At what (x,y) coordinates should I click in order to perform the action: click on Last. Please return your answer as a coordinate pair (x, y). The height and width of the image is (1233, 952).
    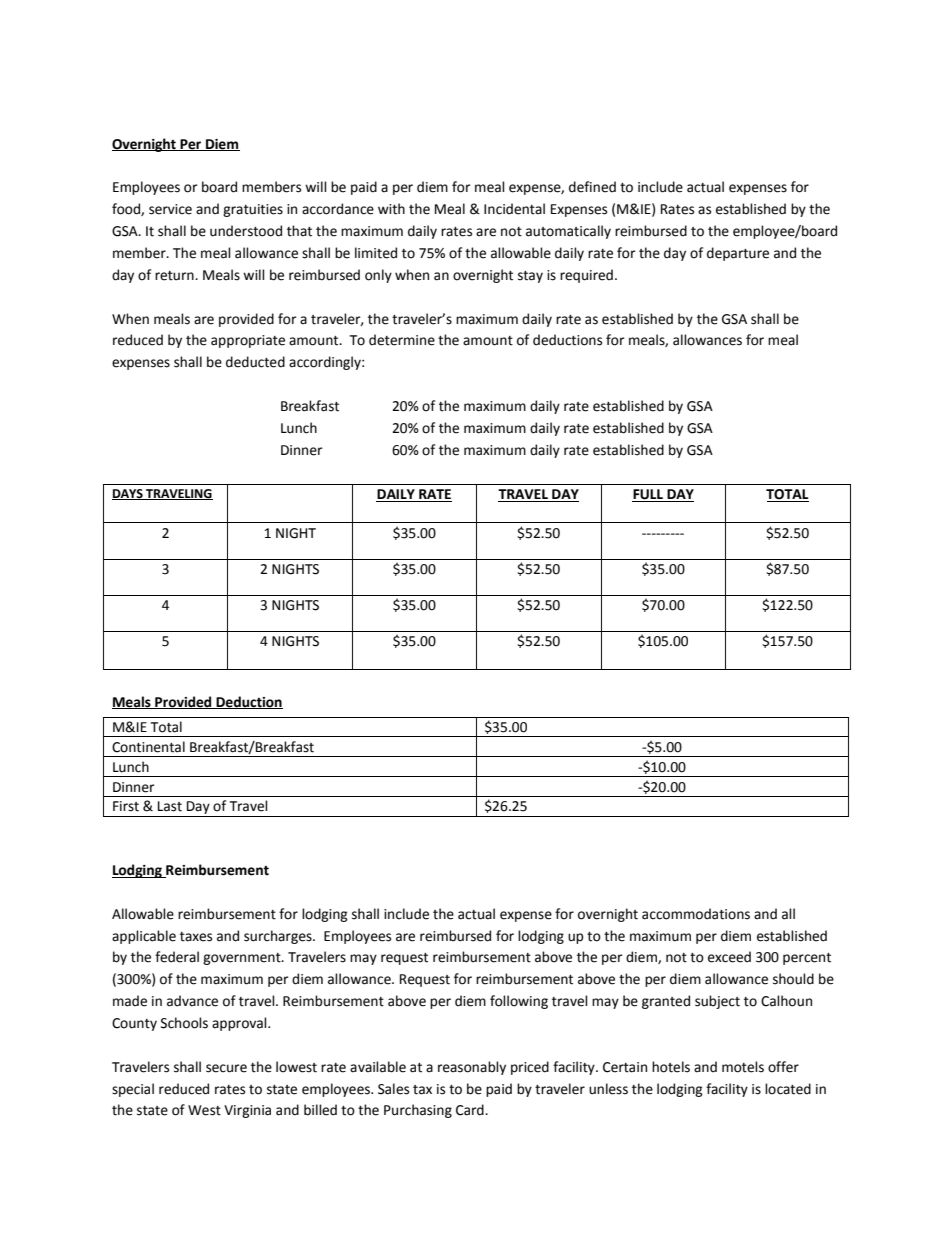
    Looking at the image, I should click on (170, 806).
